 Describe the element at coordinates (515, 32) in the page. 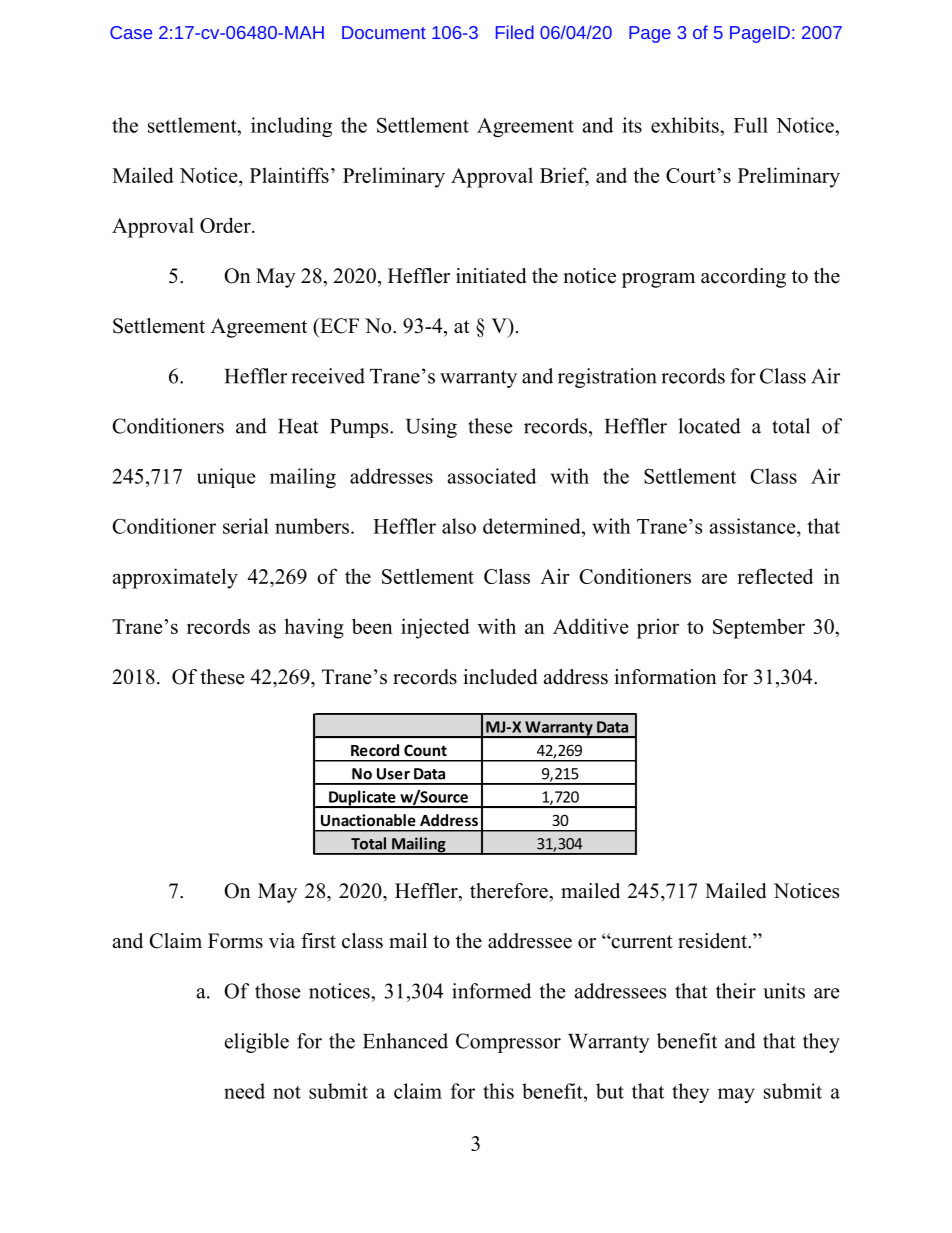

I see `Filed` at that location.
